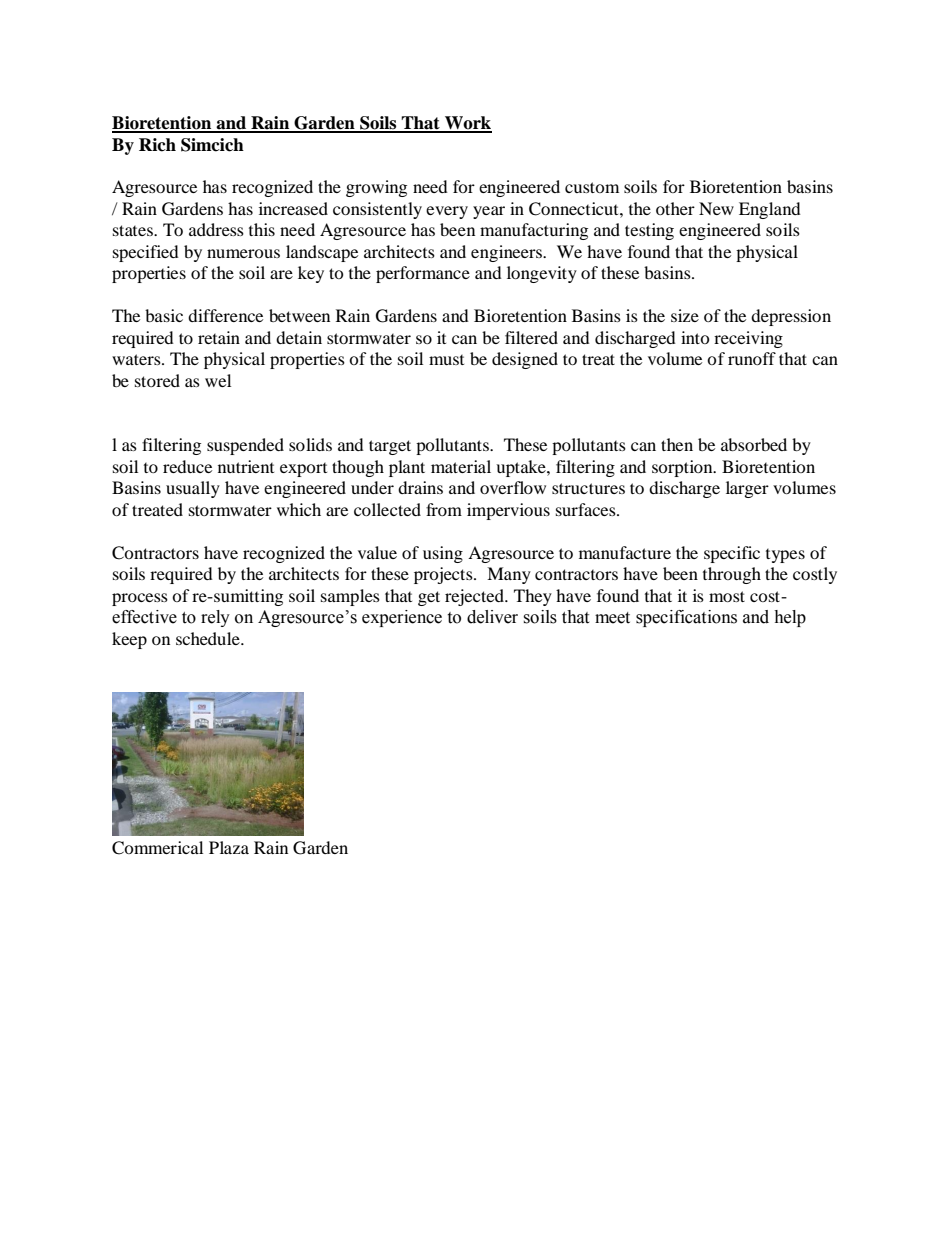 The image size is (952, 1233). What do you see at coordinates (727, 596) in the document?
I see `most` at bounding box center [727, 596].
